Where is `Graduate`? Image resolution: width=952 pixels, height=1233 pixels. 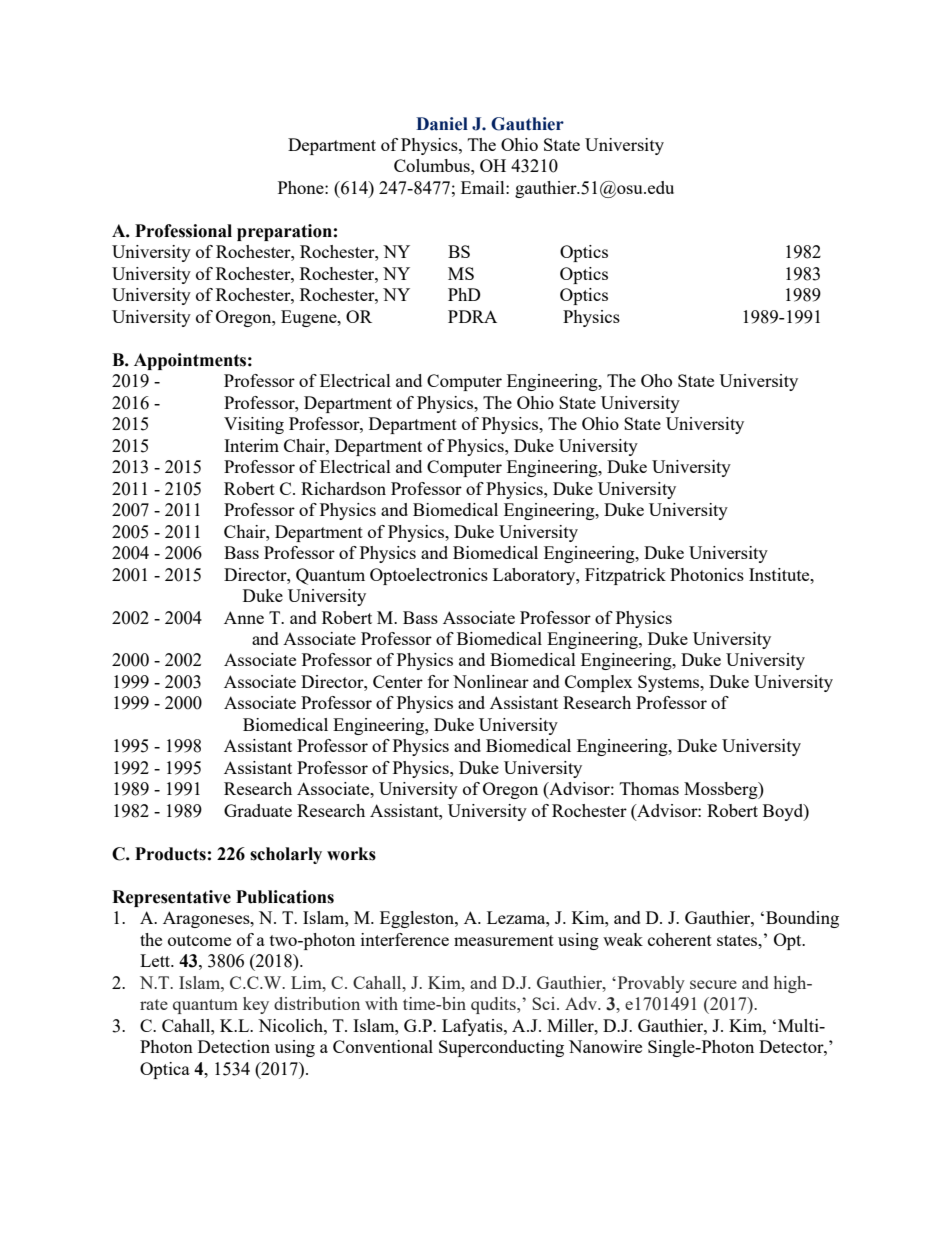
Graduate is located at coordinates (258, 810).
